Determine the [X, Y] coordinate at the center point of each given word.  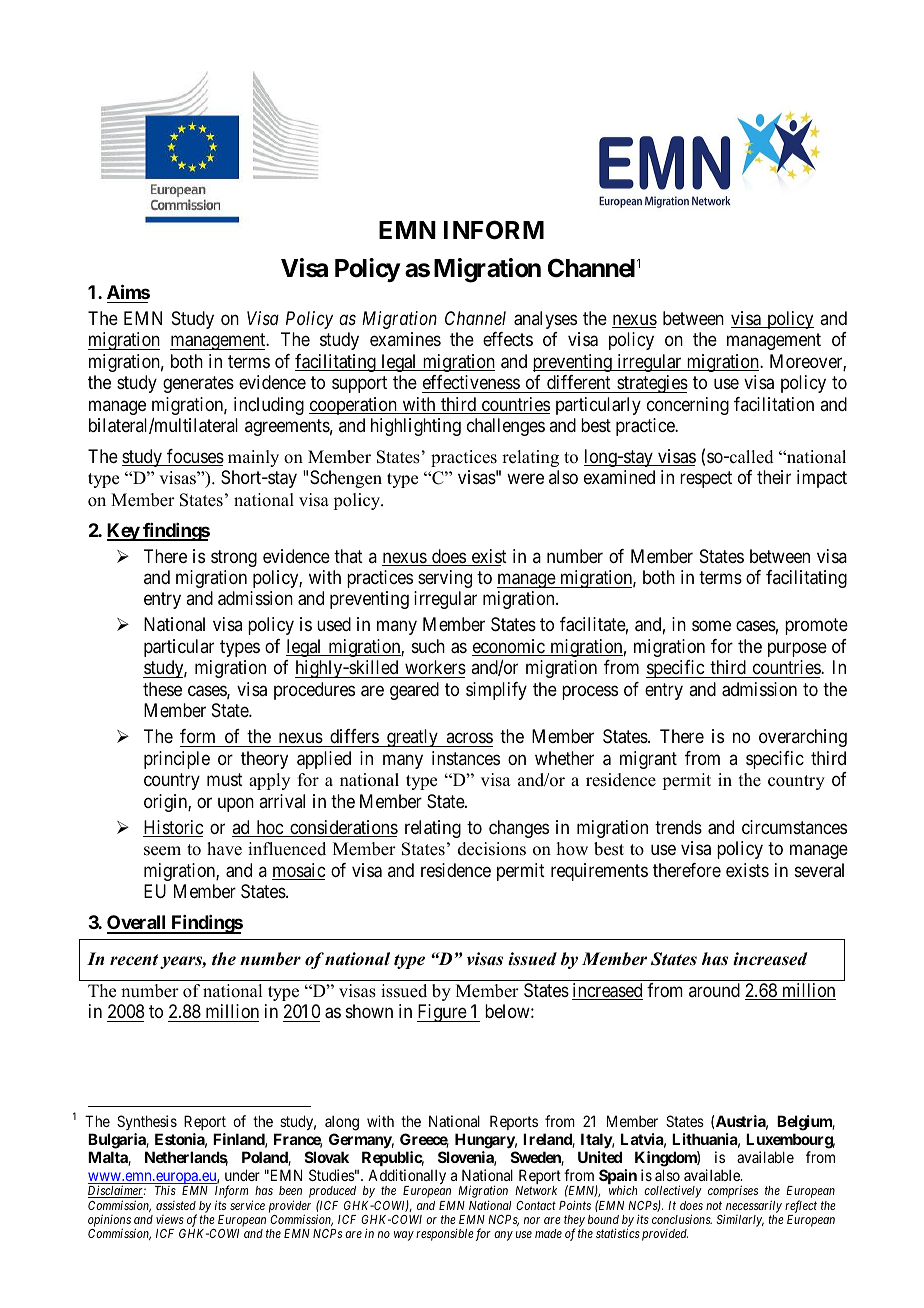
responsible [444, 1234]
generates [198, 384]
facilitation [774, 404]
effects [508, 339]
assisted [176, 1205]
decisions [492, 849]
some [711, 626]
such [428, 646]
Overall [138, 924]
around [714, 990]
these [162, 689]
